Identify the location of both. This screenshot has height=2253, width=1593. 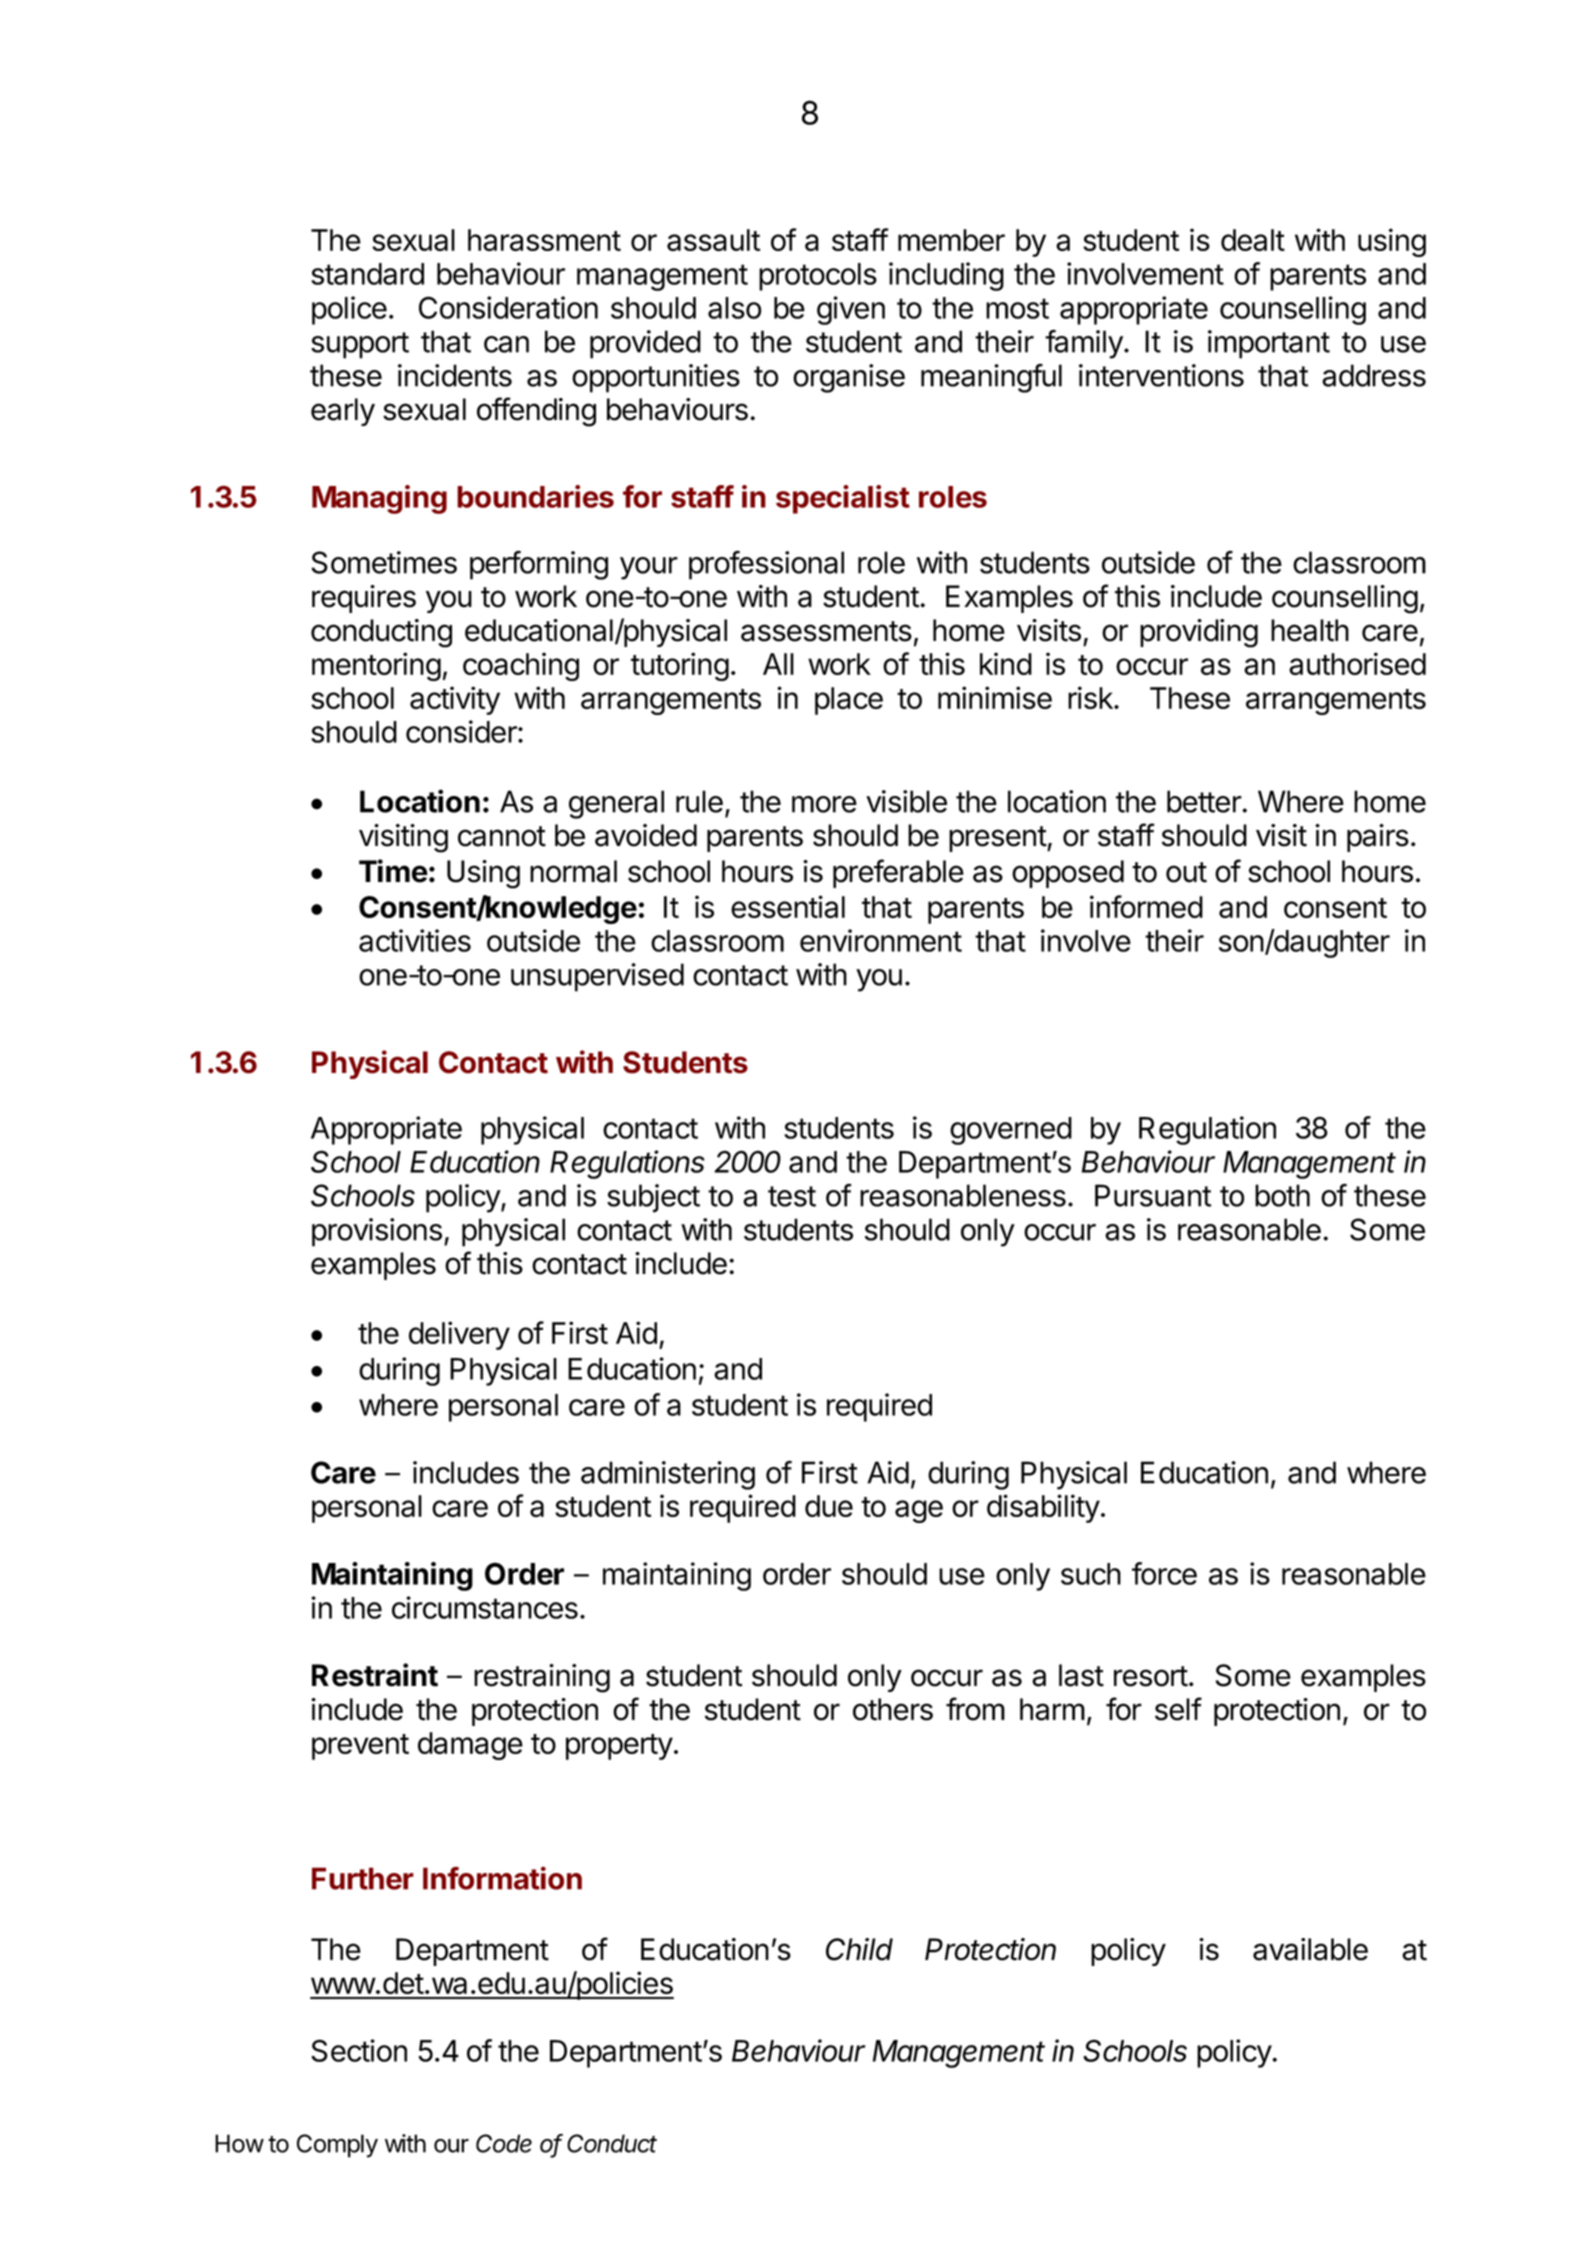
(1282, 1195).
